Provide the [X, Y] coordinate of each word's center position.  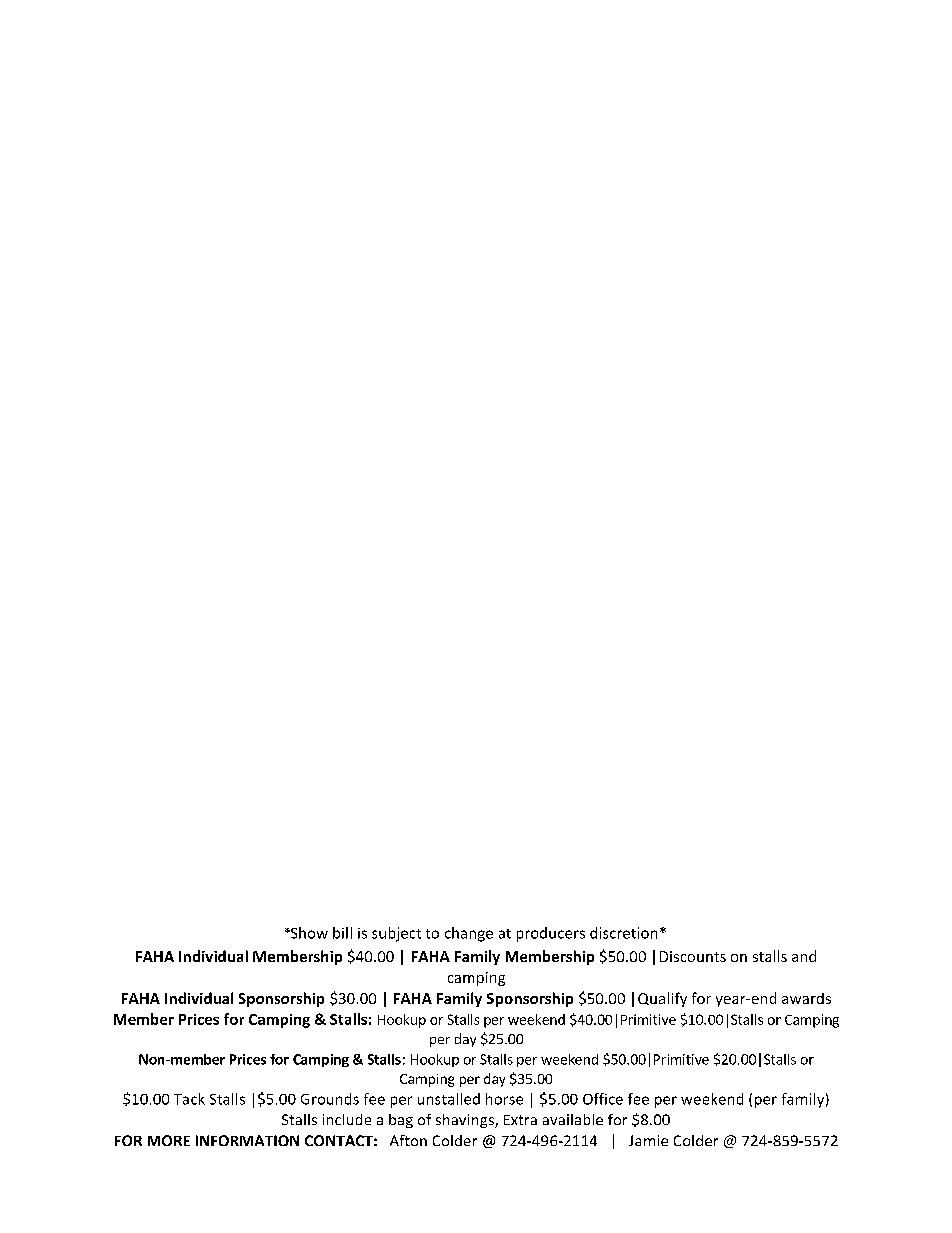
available [573, 1119]
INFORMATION [247, 1140]
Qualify [662, 999]
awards [806, 998]
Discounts [693, 956]
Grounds [330, 1099]
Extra [520, 1120]
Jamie [648, 1140]
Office [603, 1099]
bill [342, 933]
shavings [466, 1121]
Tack [189, 1099]
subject [396, 934]
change [469, 934]
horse [504, 1099]
